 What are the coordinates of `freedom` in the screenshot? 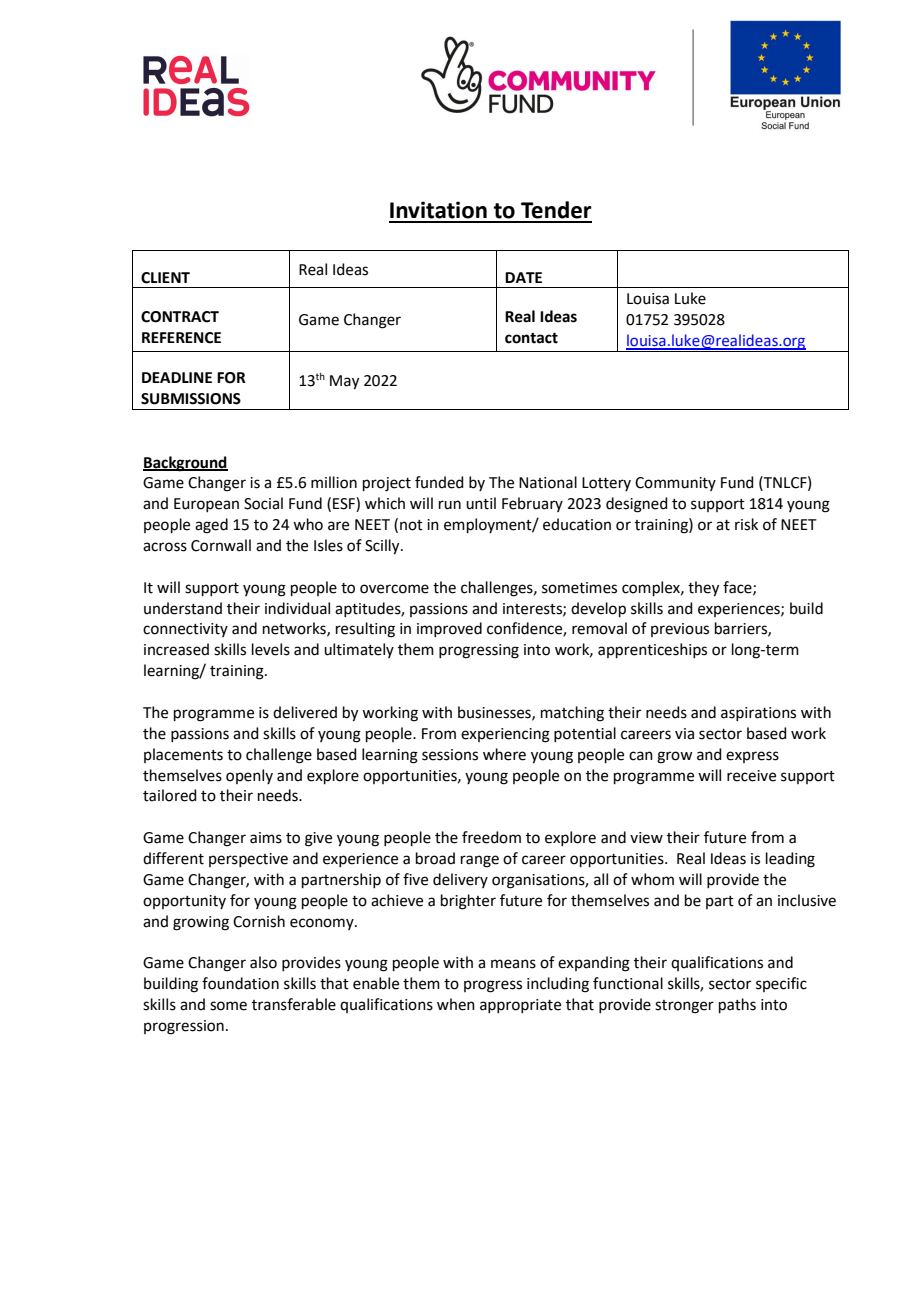 It's located at (491, 837).
